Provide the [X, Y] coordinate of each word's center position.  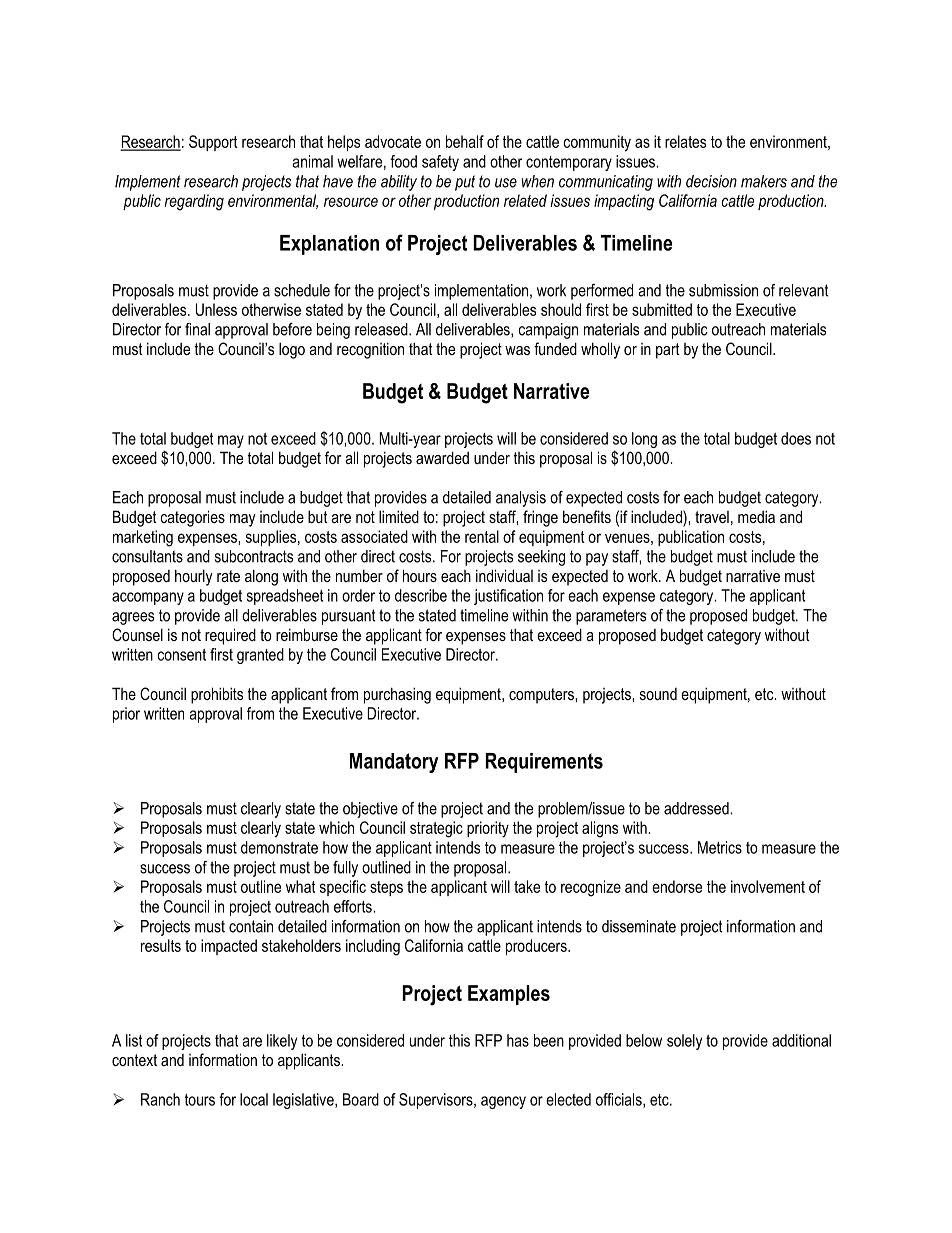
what [300, 886]
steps [386, 888]
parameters [611, 617]
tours [200, 1100]
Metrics [720, 847]
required [230, 636]
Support [213, 143]
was [517, 350]
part [668, 351]
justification [508, 597]
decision [711, 181]
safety [440, 163]
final [197, 329]
